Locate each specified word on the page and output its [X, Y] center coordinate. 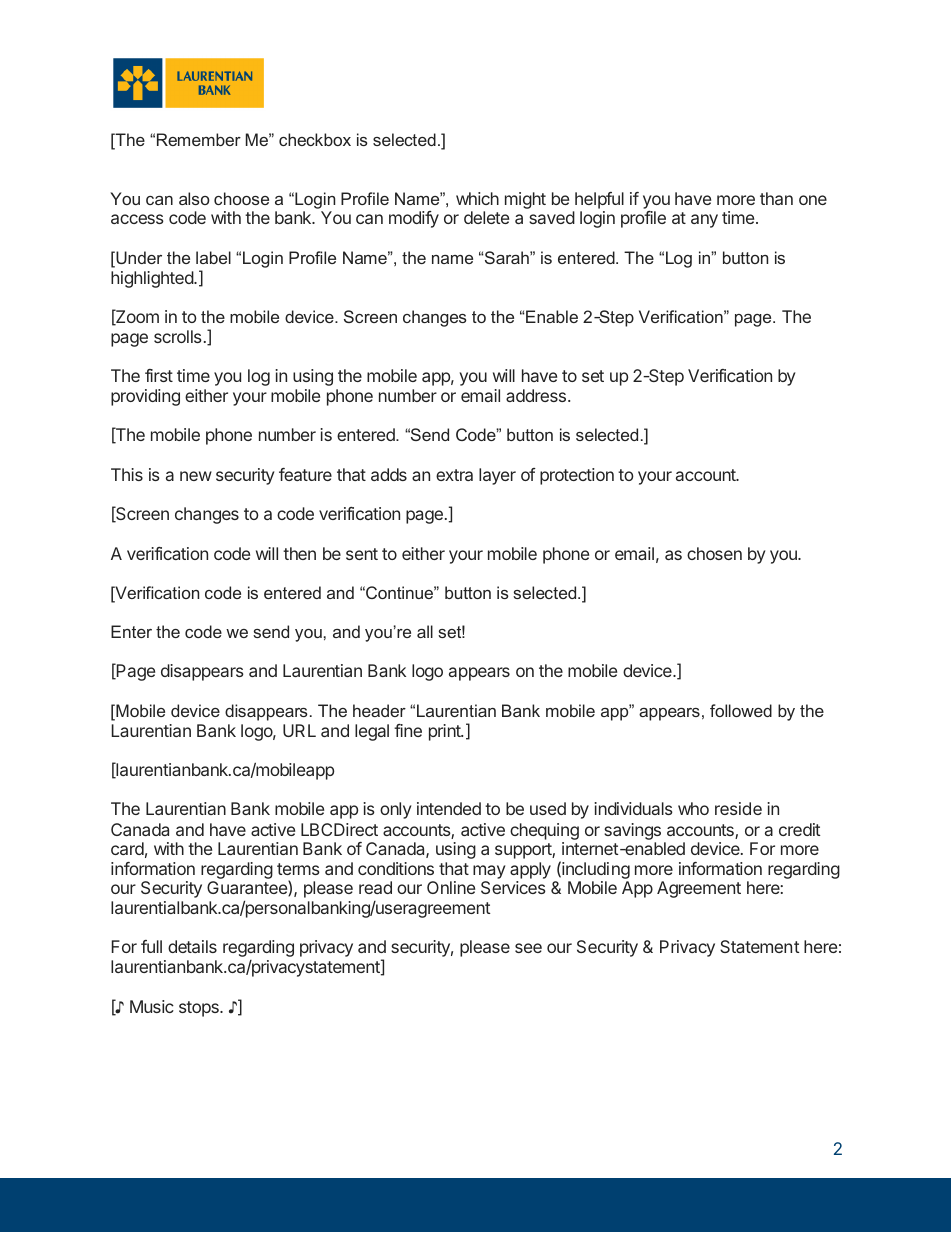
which [477, 198]
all [425, 631]
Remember [199, 139]
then [299, 553]
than [776, 198]
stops [200, 1009]
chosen [714, 553]
